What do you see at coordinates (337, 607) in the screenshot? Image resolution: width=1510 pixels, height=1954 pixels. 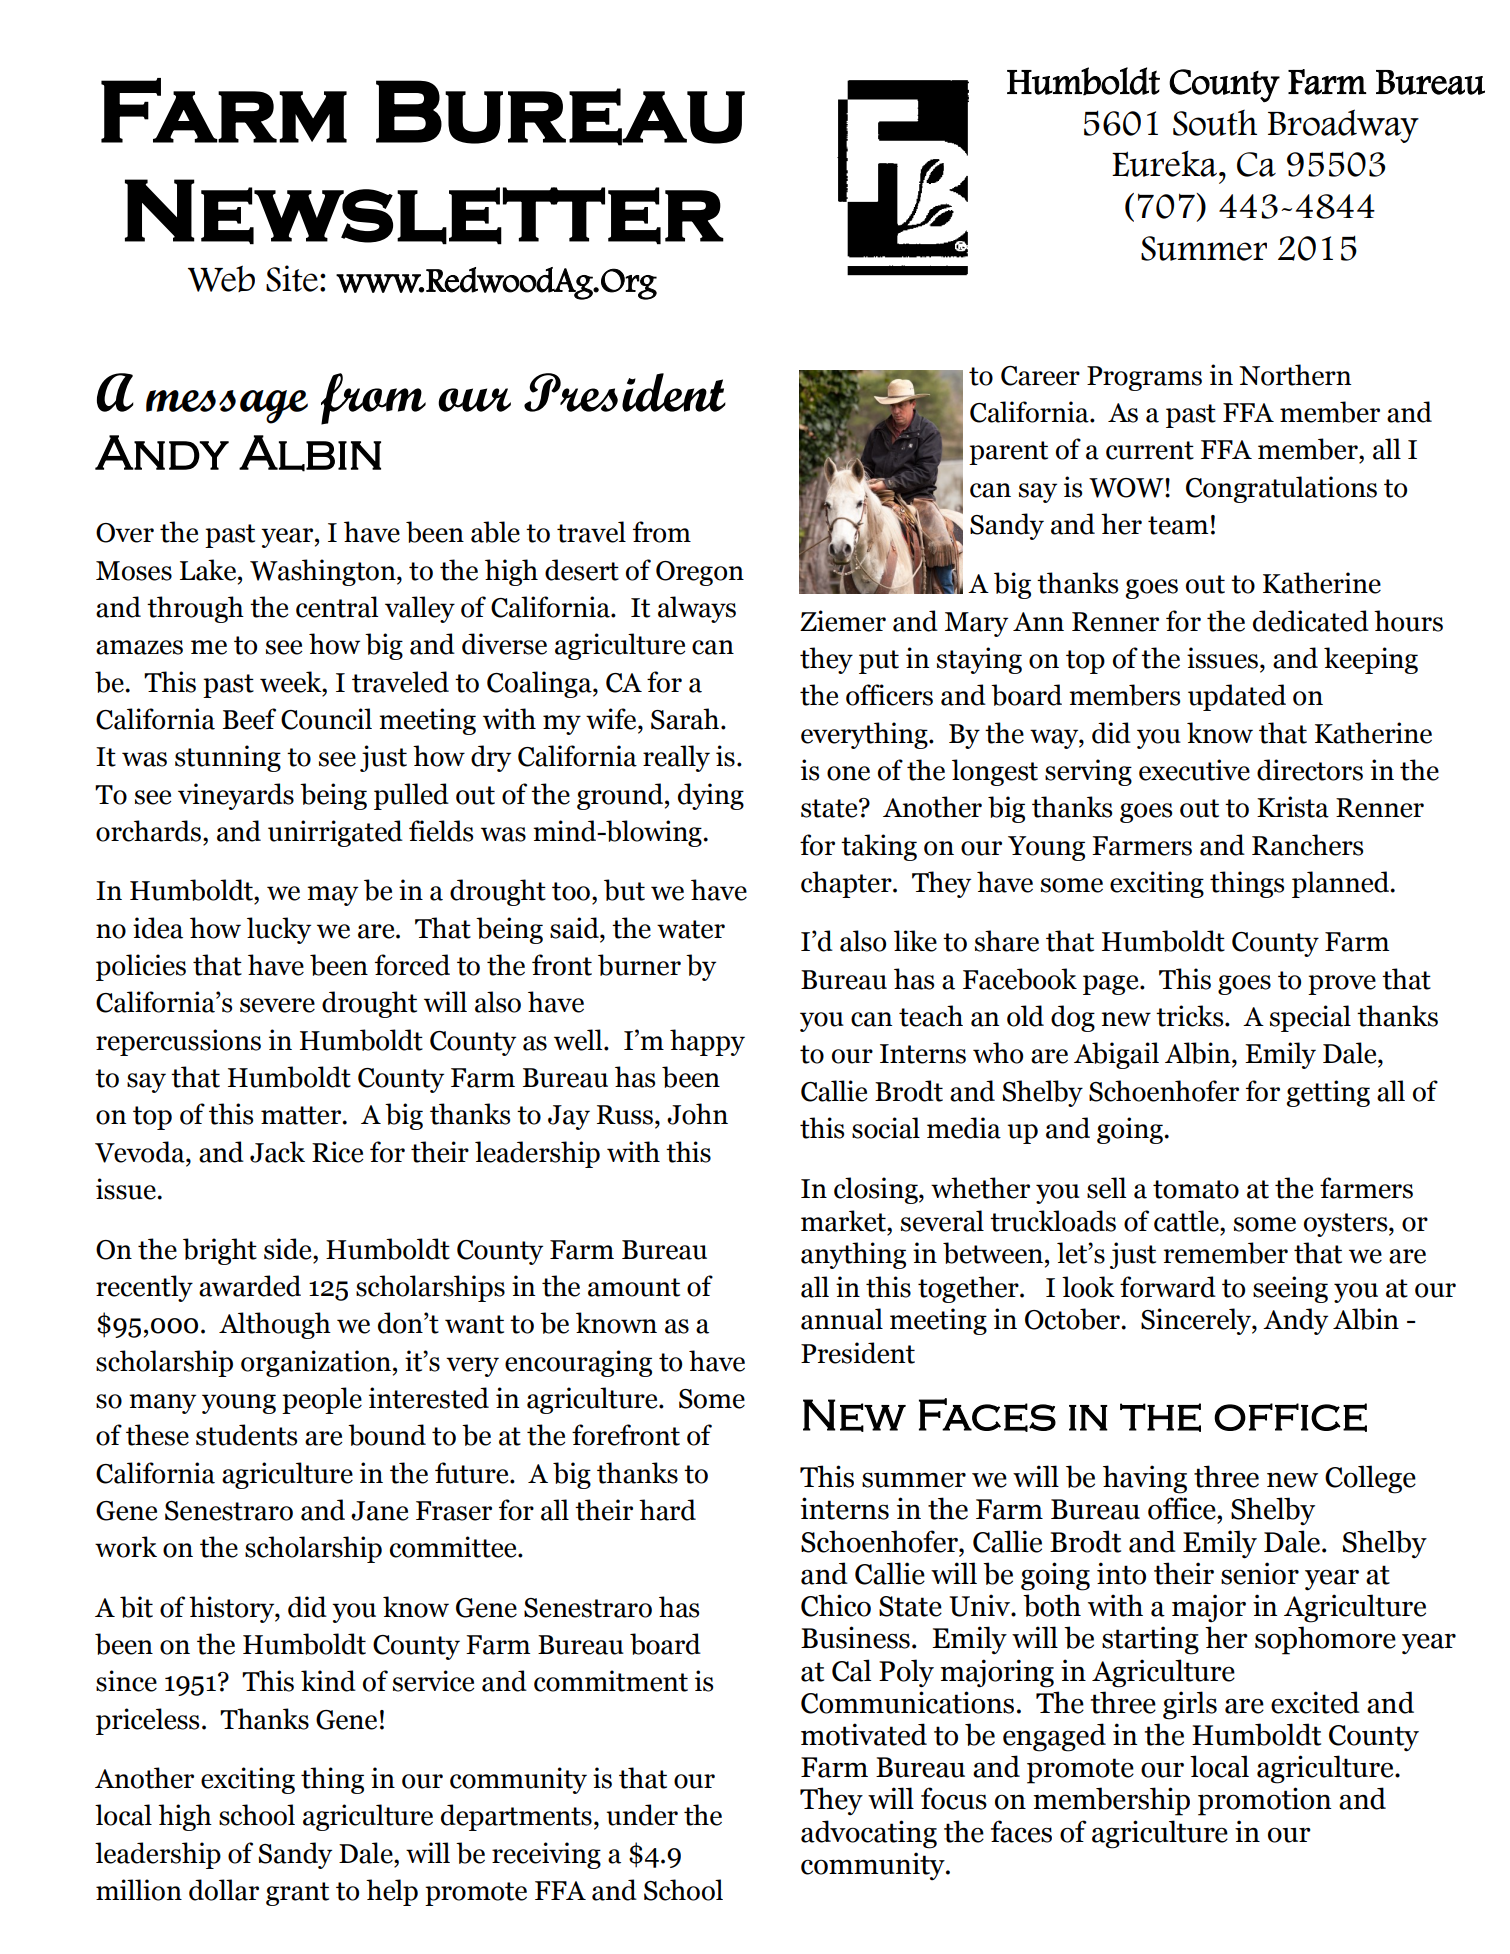 I see `central` at bounding box center [337, 607].
